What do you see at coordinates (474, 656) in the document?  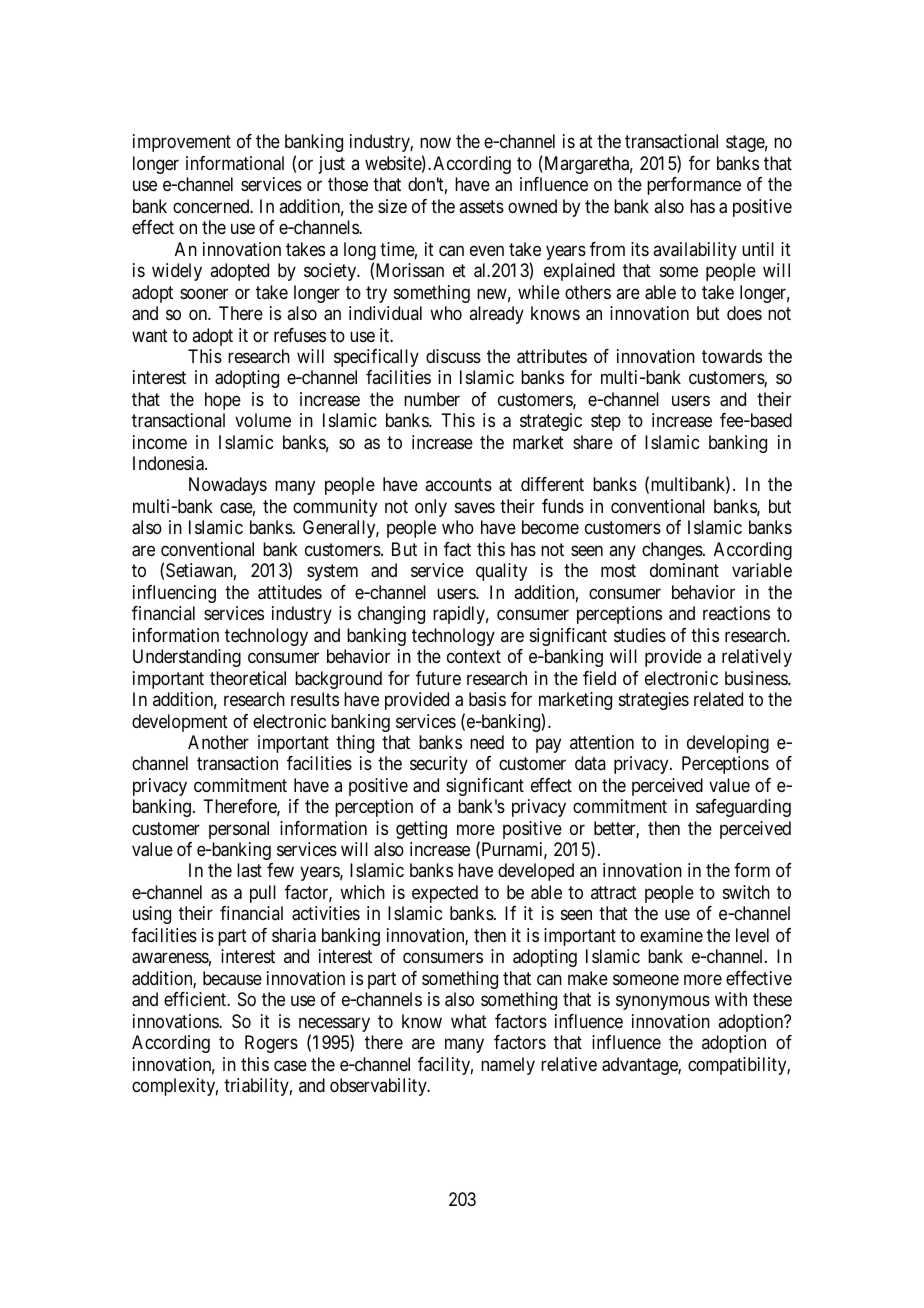 I see `context` at bounding box center [474, 656].
